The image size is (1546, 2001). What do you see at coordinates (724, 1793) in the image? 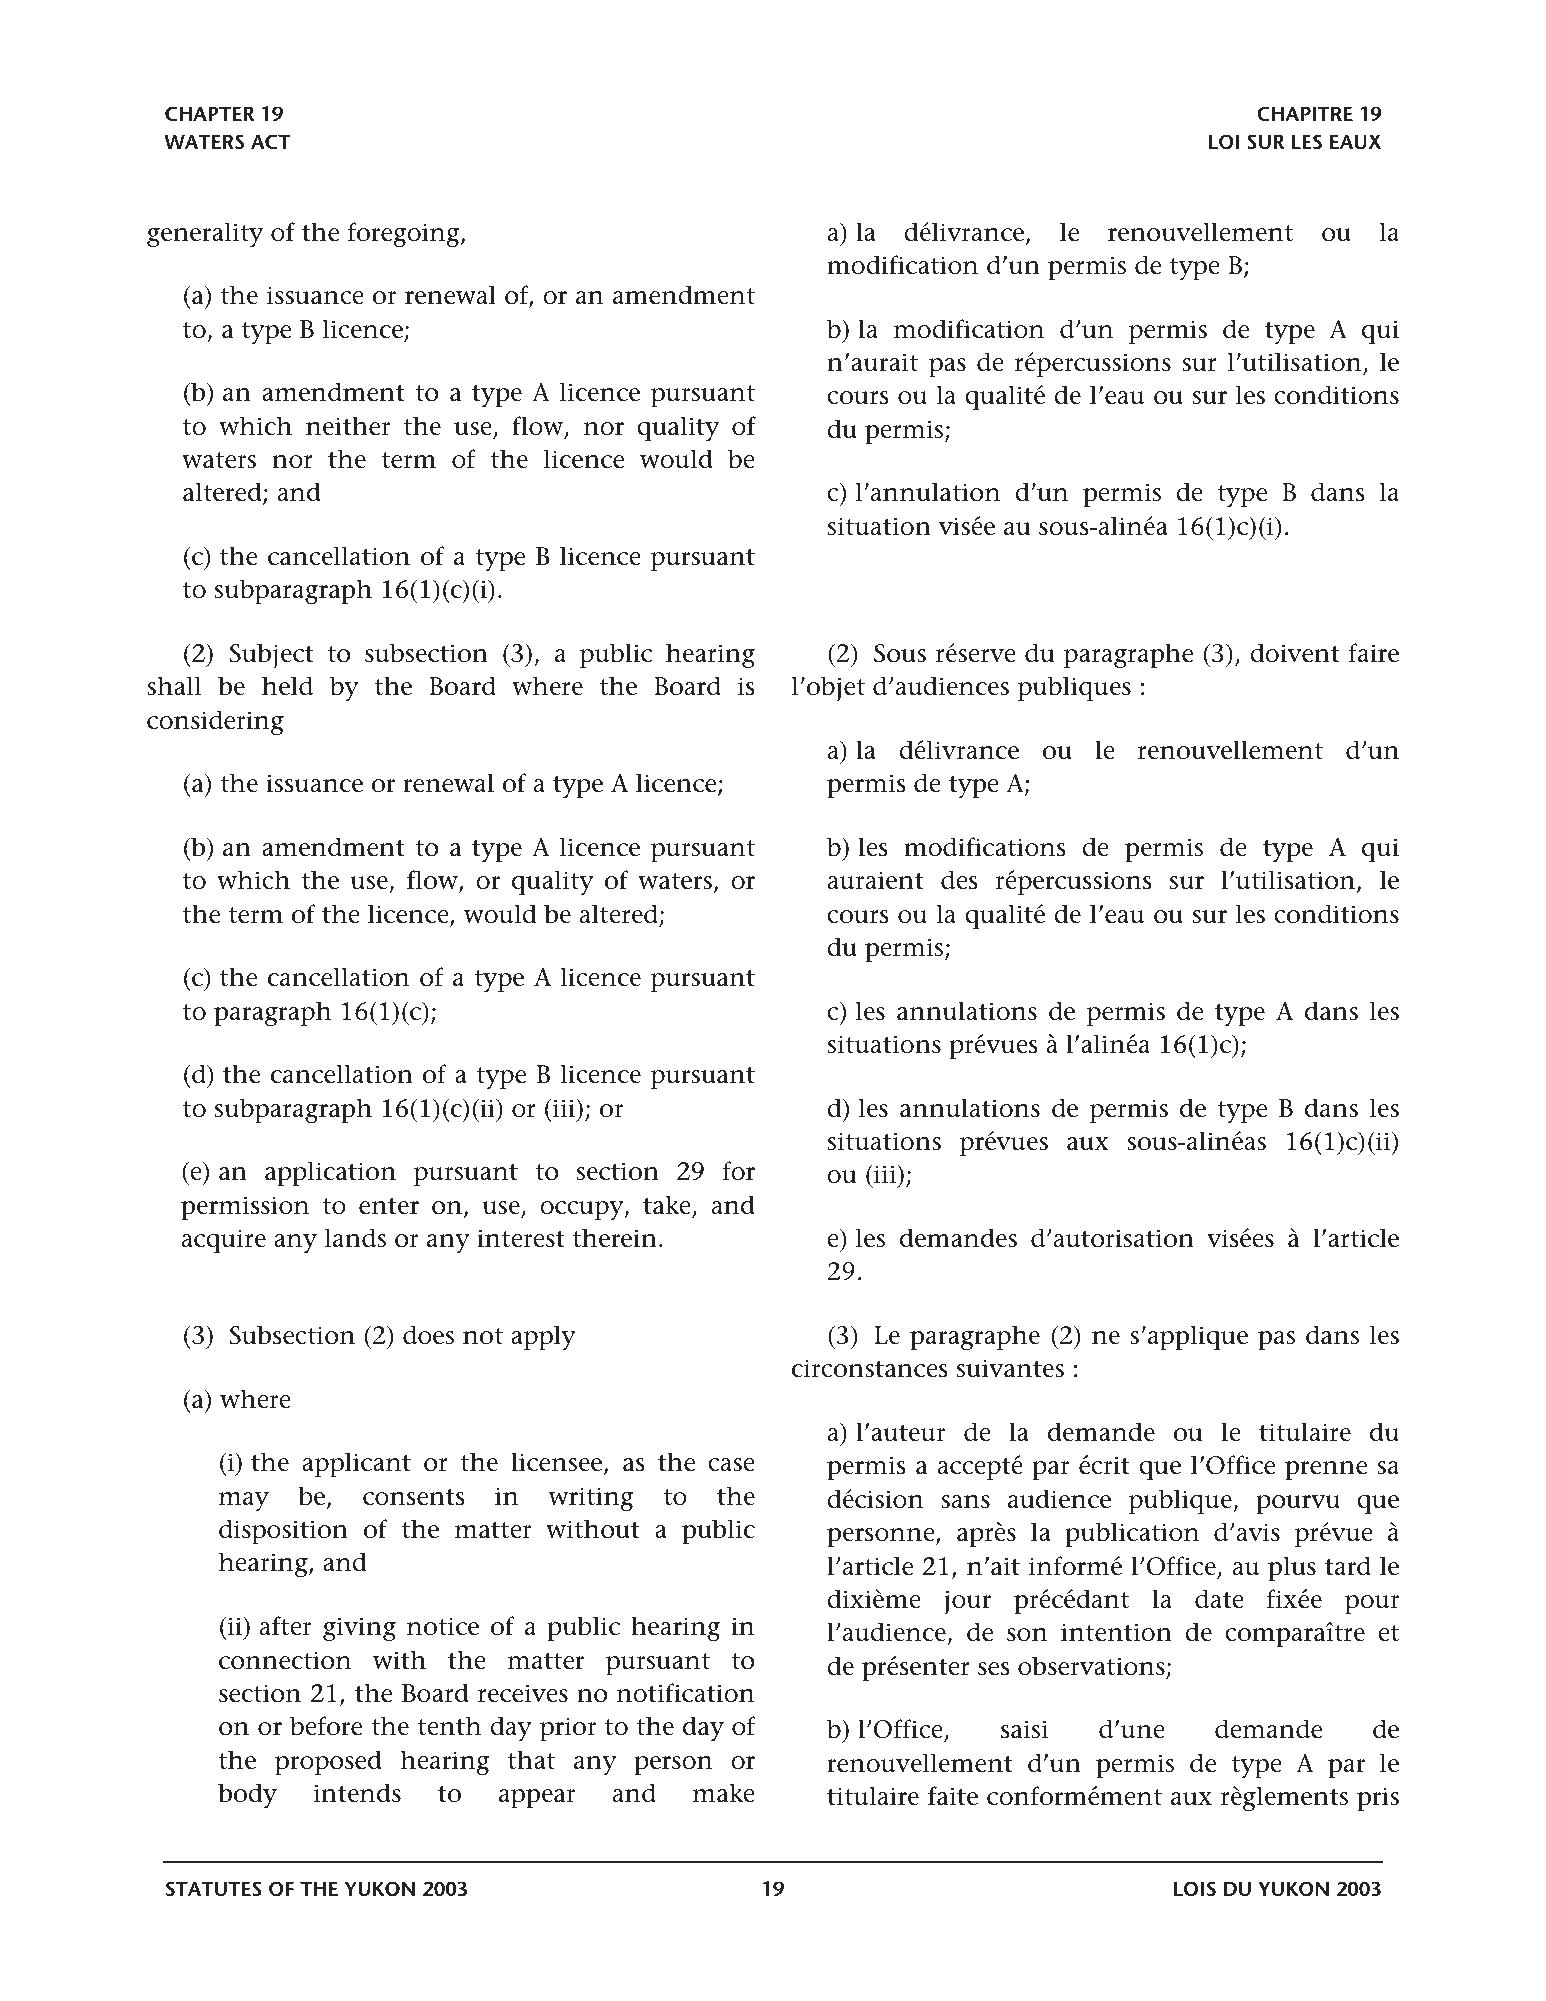
I see `make` at bounding box center [724, 1793].
